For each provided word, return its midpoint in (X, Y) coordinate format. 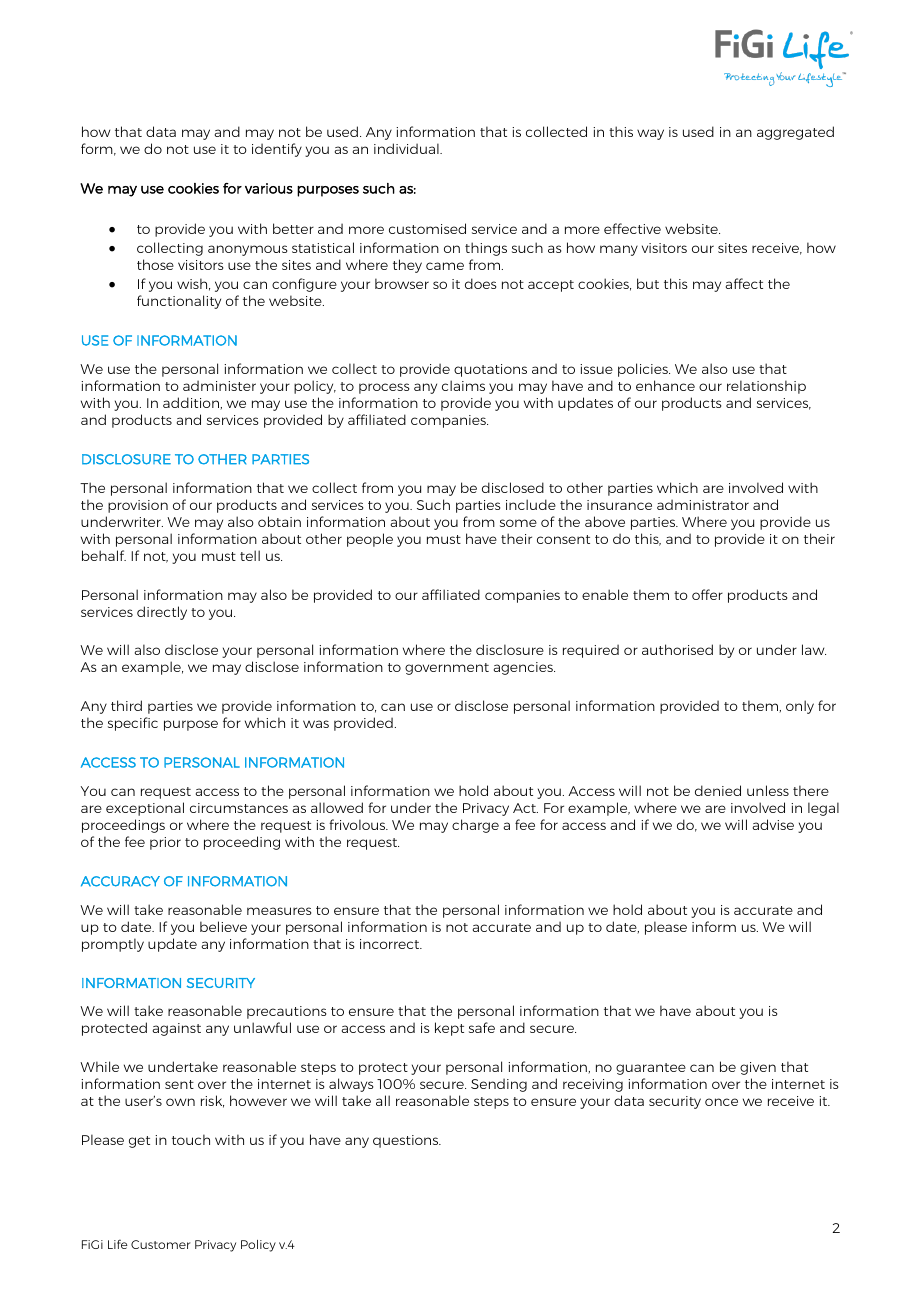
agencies (524, 668)
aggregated (795, 133)
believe (223, 926)
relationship (766, 387)
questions (407, 1141)
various (269, 188)
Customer (161, 1244)
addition (192, 403)
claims (463, 385)
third (126, 705)
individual (407, 148)
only (800, 707)
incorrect (391, 944)
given (758, 1068)
